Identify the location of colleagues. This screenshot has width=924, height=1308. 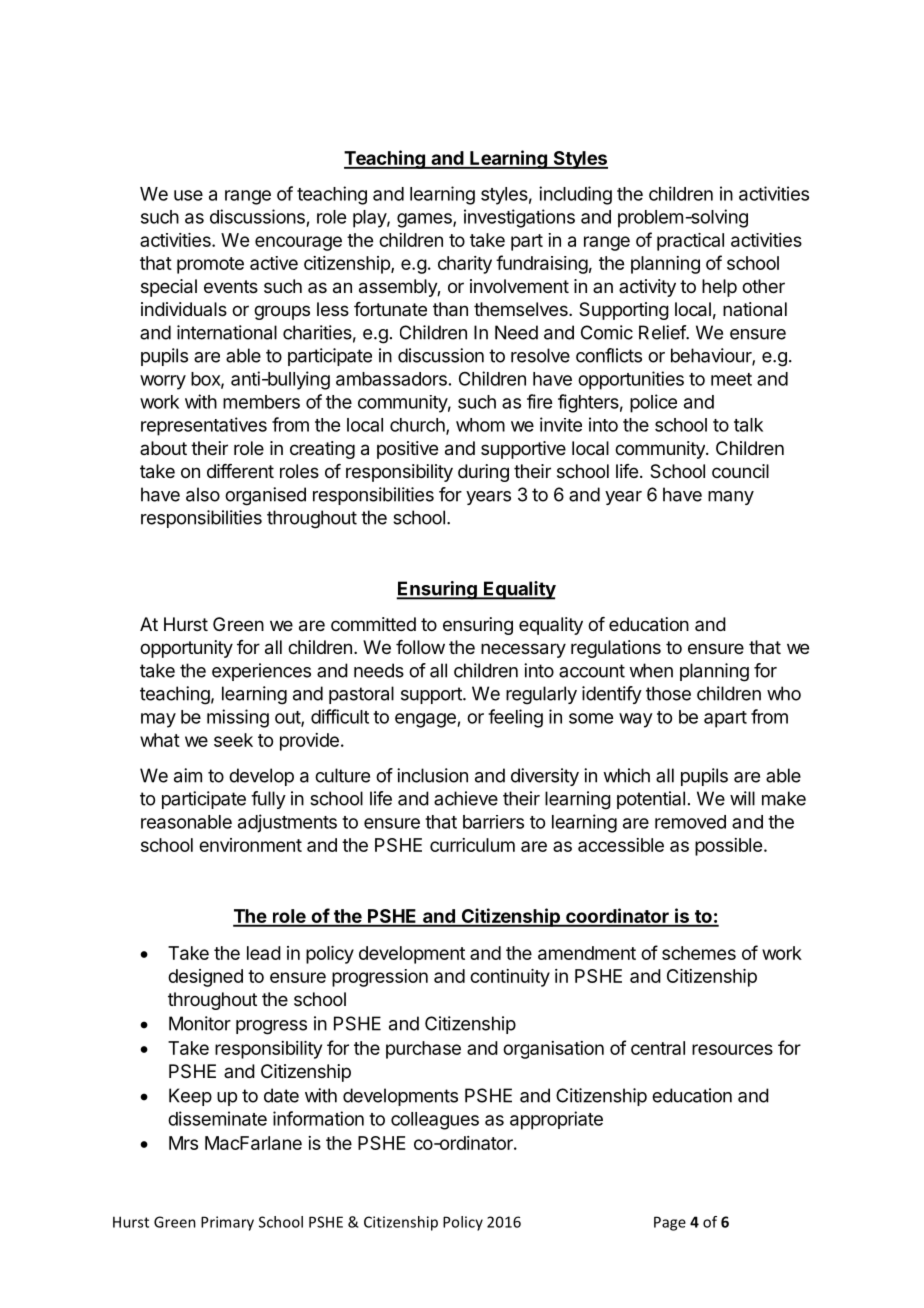
(435, 1121).
